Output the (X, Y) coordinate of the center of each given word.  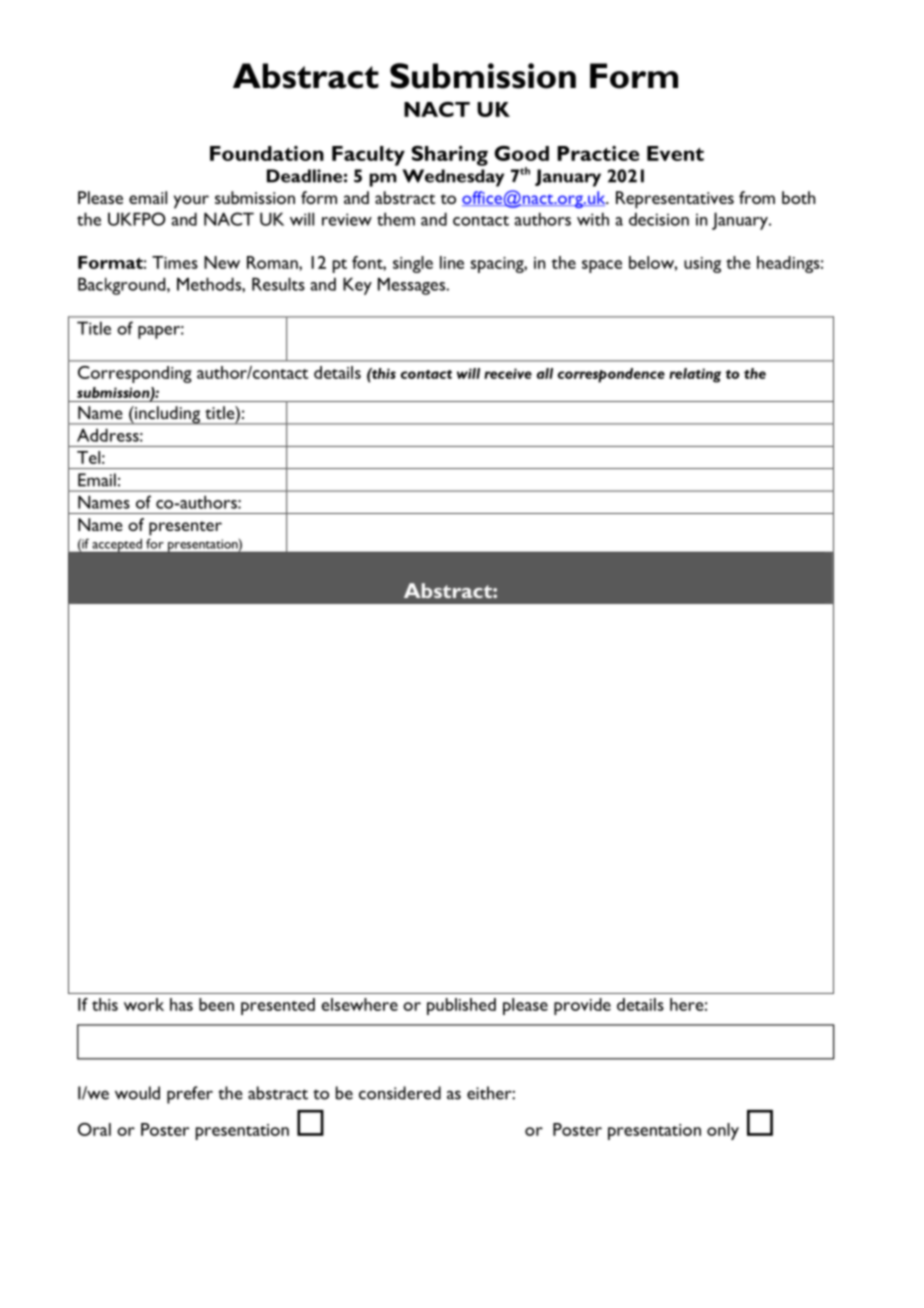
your (191, 202)
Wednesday (453, 178)
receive (508, 373)
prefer (190, 1095)
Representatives (675, 200)
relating (695, 375)
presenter (185, 528)
